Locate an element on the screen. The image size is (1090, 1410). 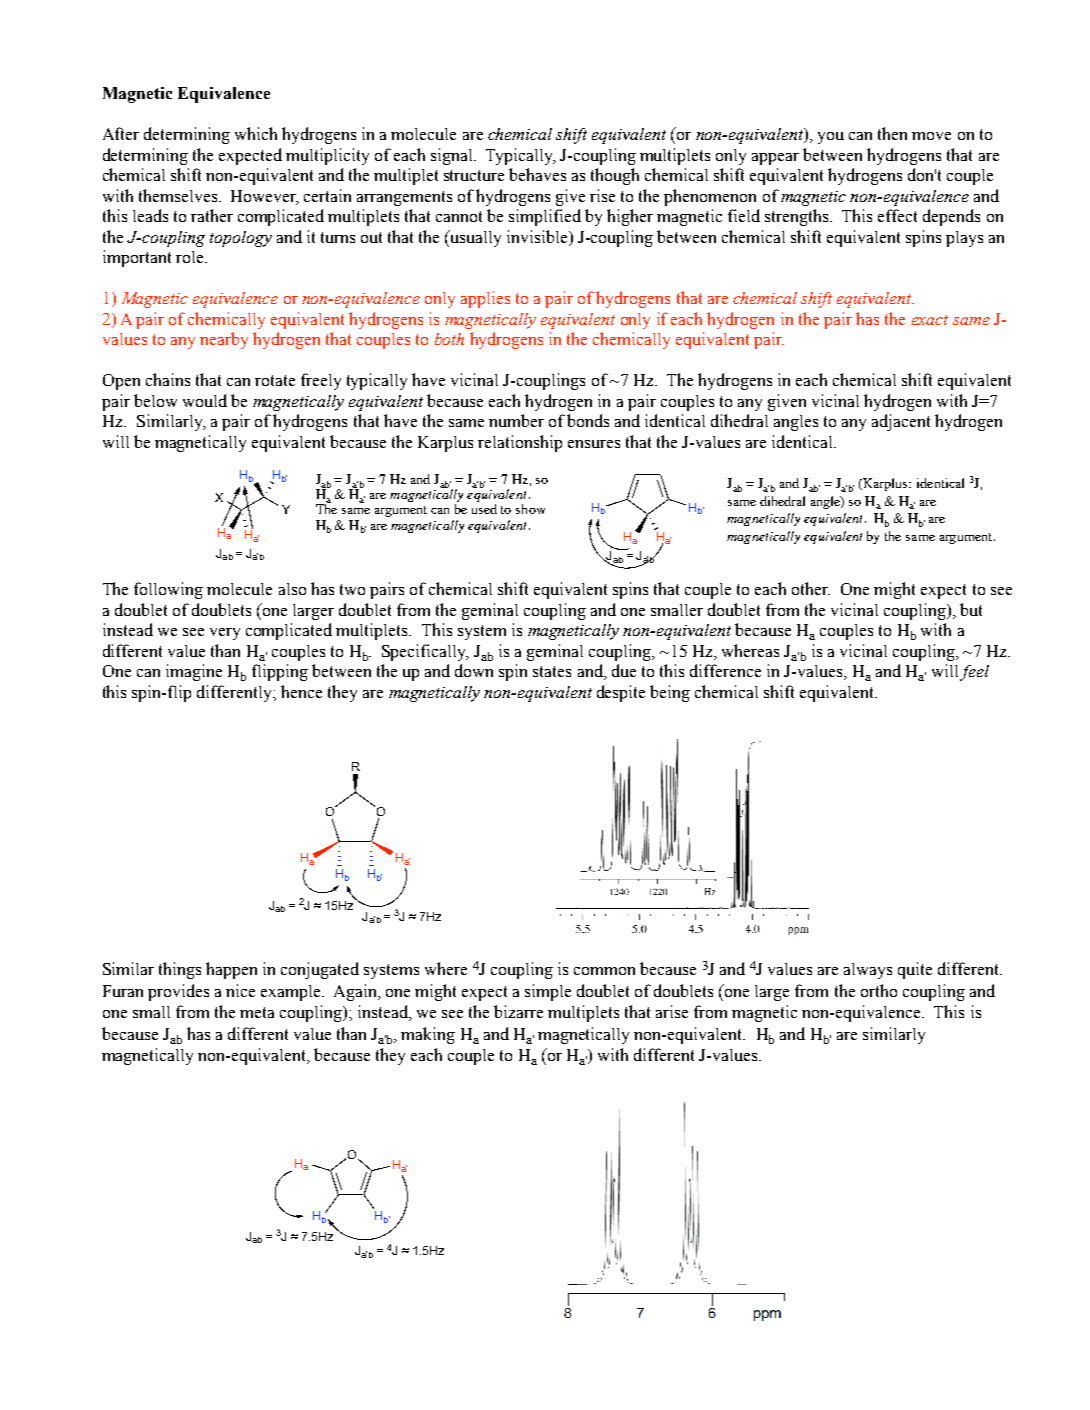
relationship is located at coordinates (520, 443).
